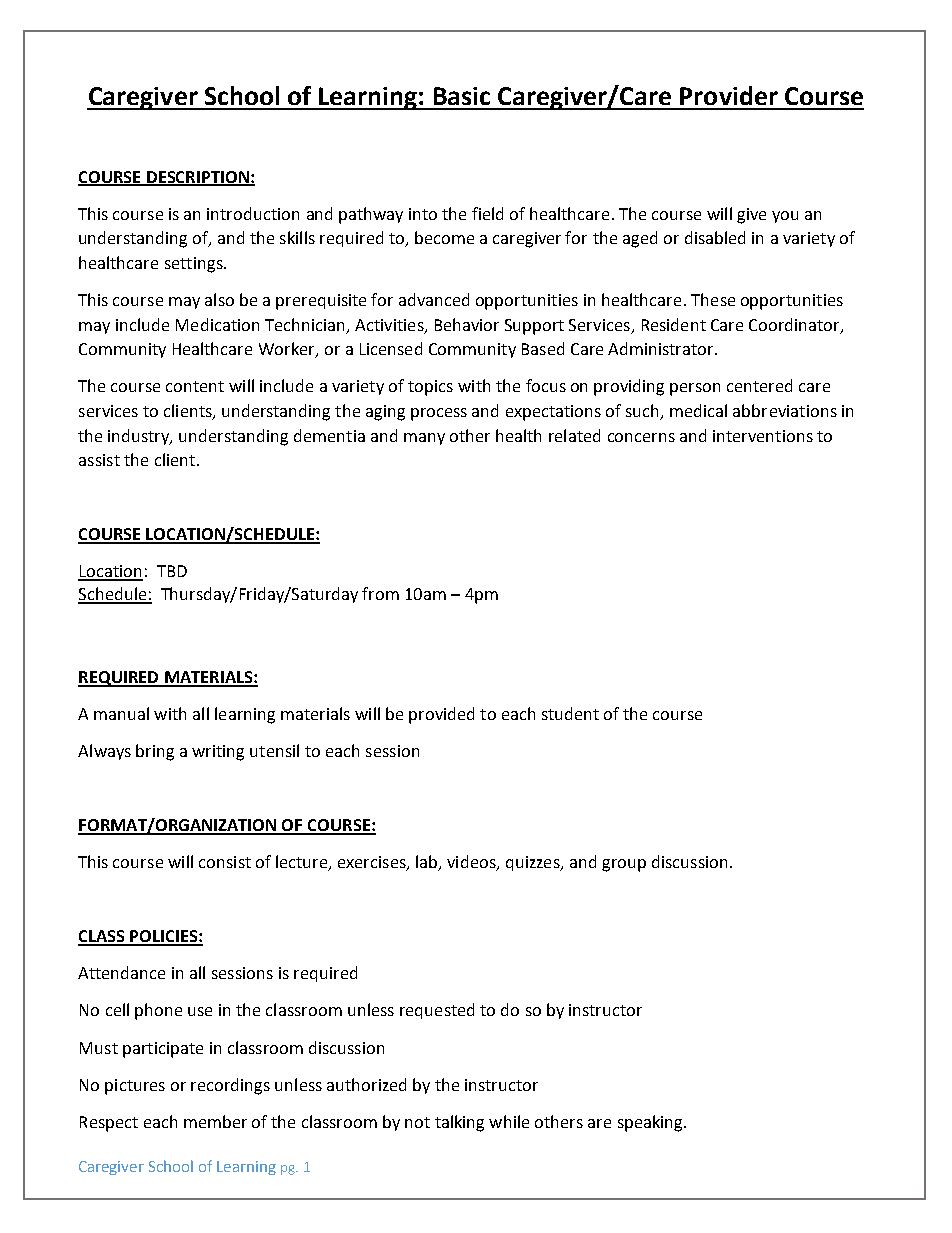  What do you see at coordinates (570, 713) in the image?
I see `student` at bounding box center [570, 713].
